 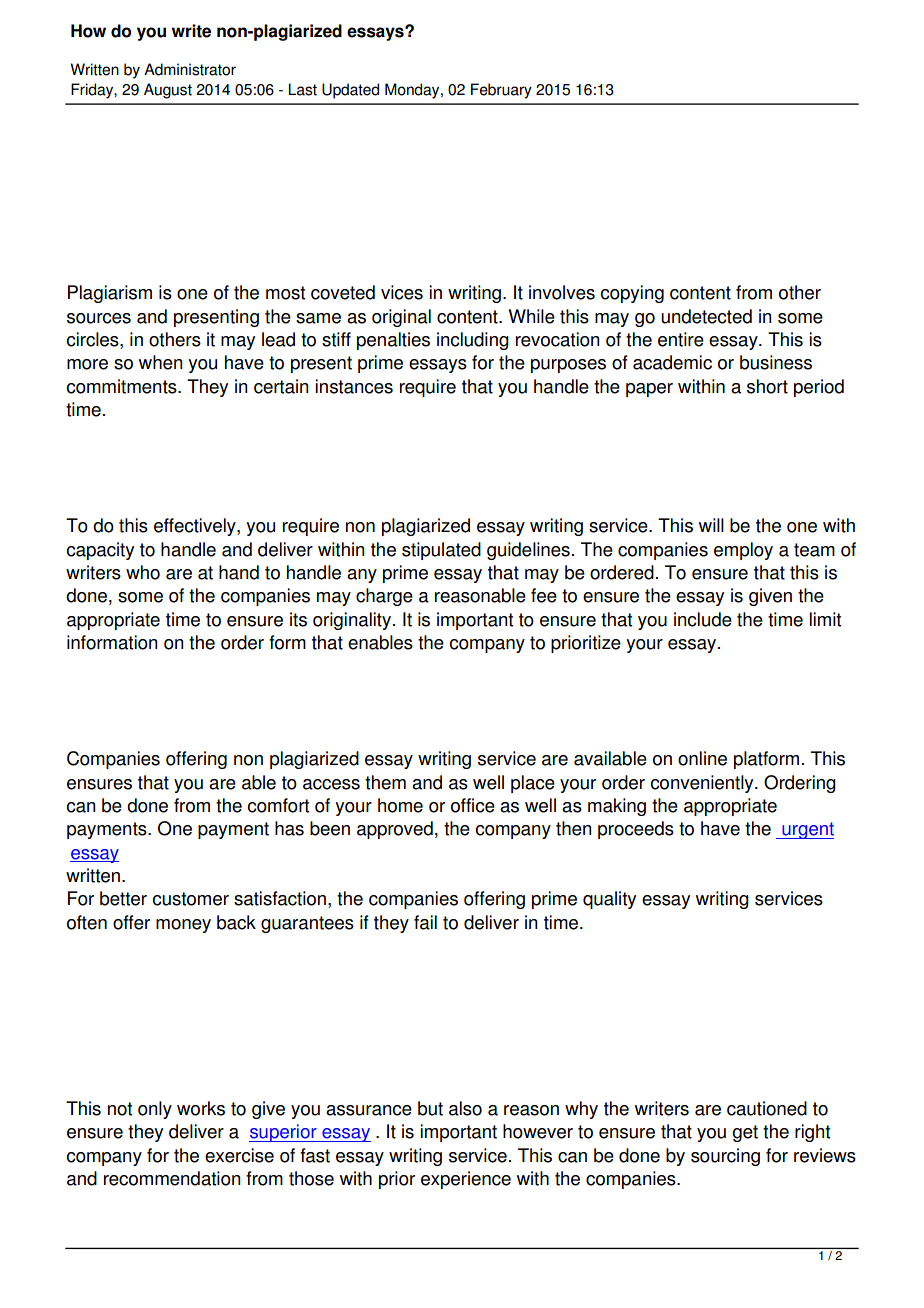 What do you see at coordinates (161, 362) in the document?
I see `when` at bounding box center [161, 362].
